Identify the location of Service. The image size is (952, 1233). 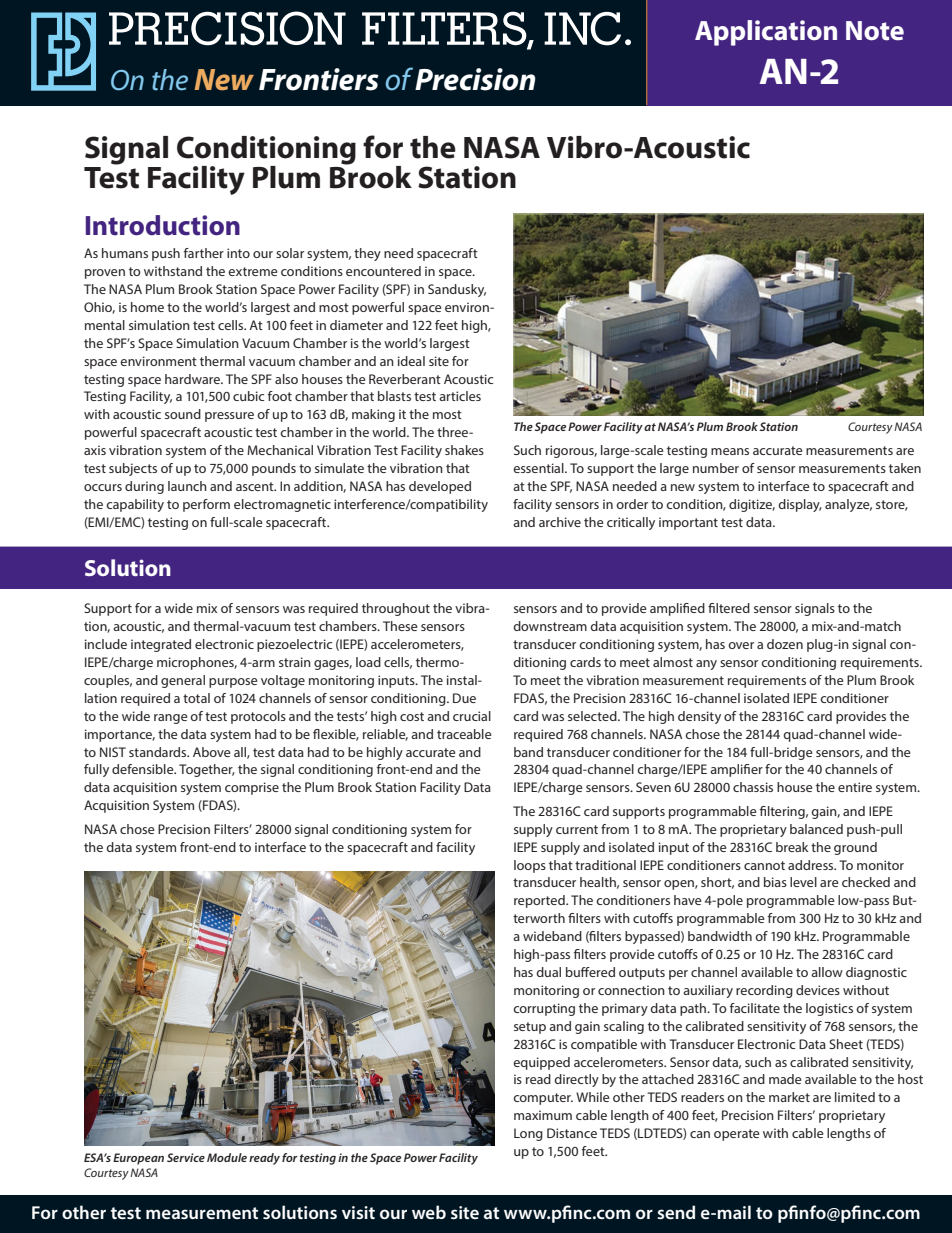
(186, 1157).
